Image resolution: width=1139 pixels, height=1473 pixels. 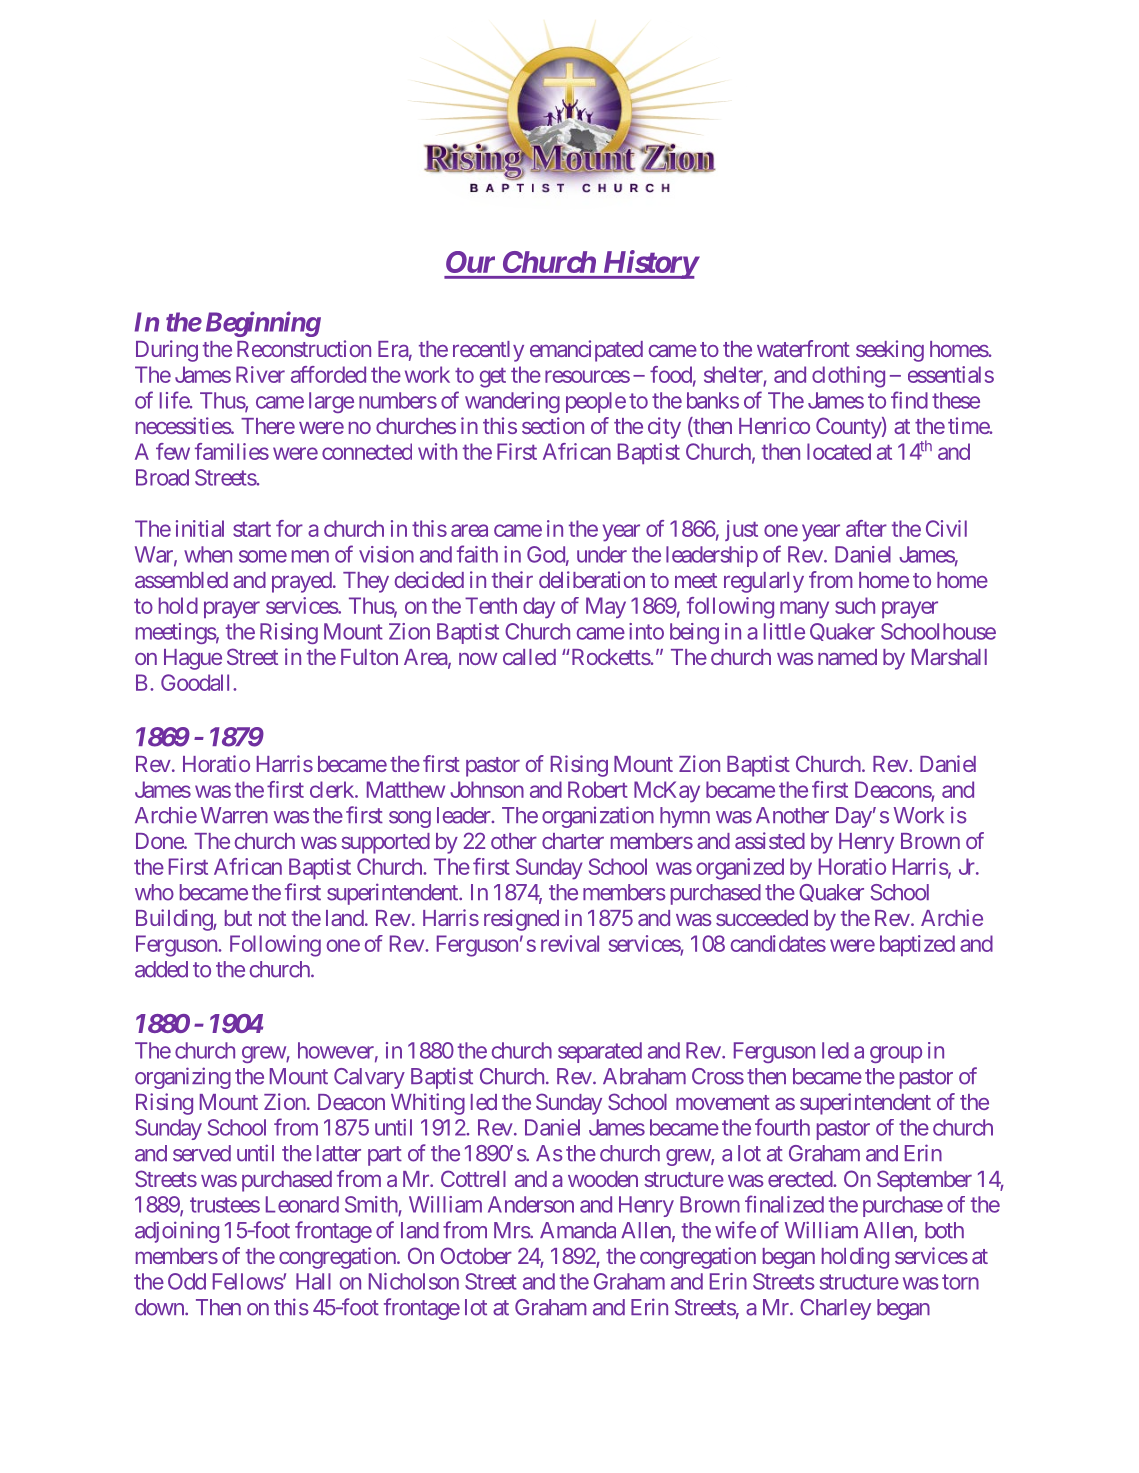 What do you see at coordinates (848, 377) in the screenshot?
I see `clothing` at bounding box center [848, 377].
